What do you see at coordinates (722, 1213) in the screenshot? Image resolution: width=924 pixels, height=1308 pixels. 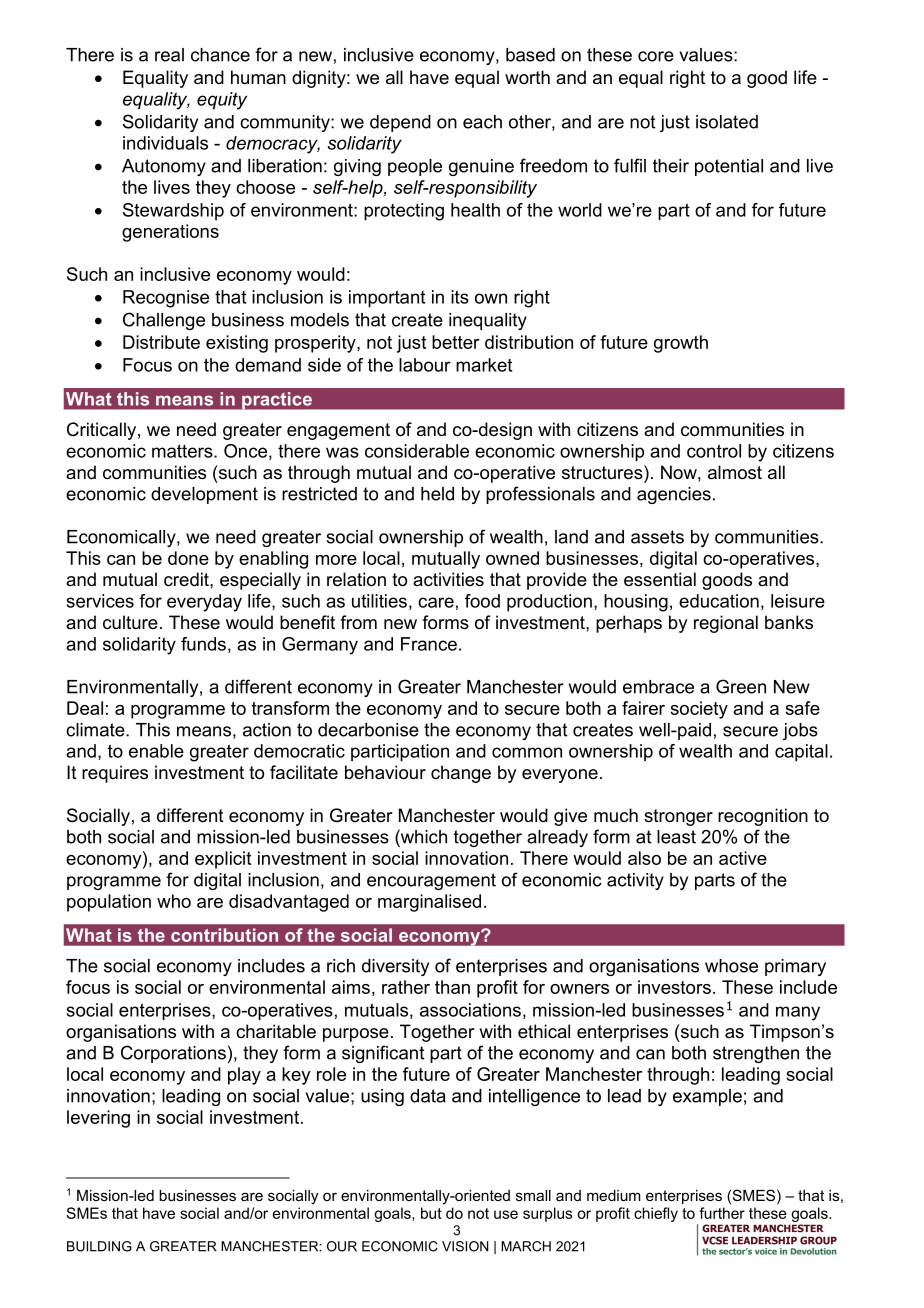 I see `further` at bounding box center [722, 1213].
